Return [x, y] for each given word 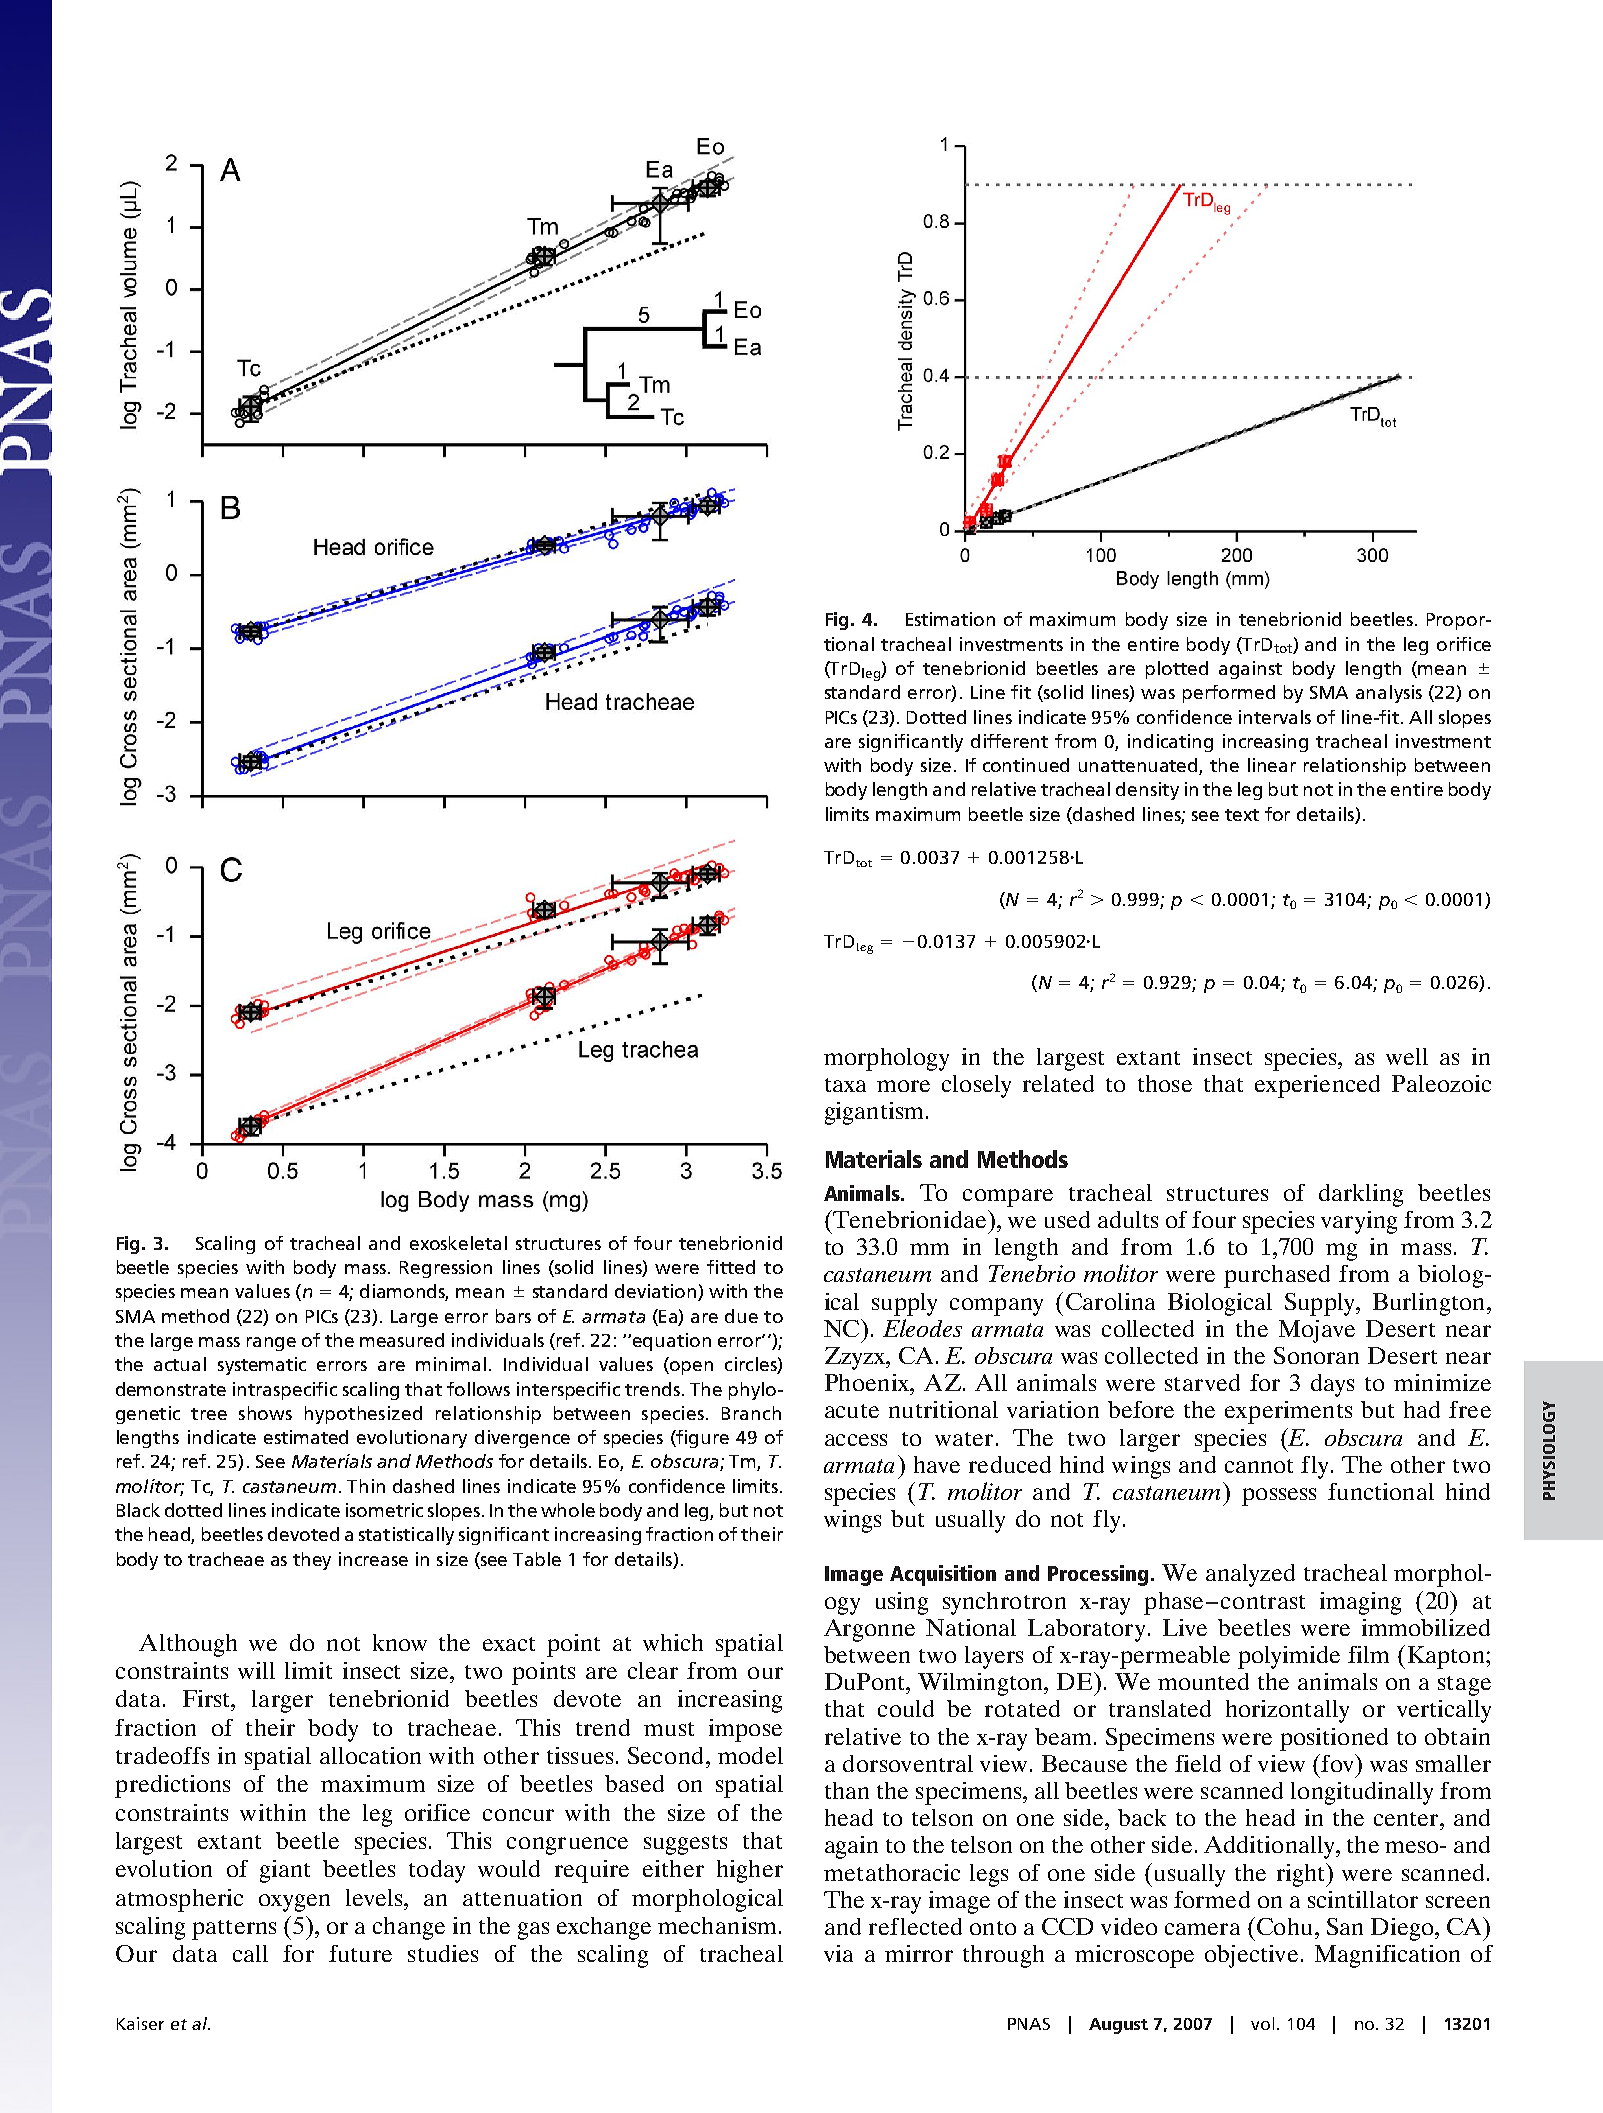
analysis [1389, 694]
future [360, 1953]
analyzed [1250, 1575]
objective [1251, 1956]
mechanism [717, 1925]
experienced [1317, 1086]
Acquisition [943, 1575]
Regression [446, 1269]
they [312, 1561]
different [1009, 741]
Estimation [950, 619]
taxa [845, 1085]
